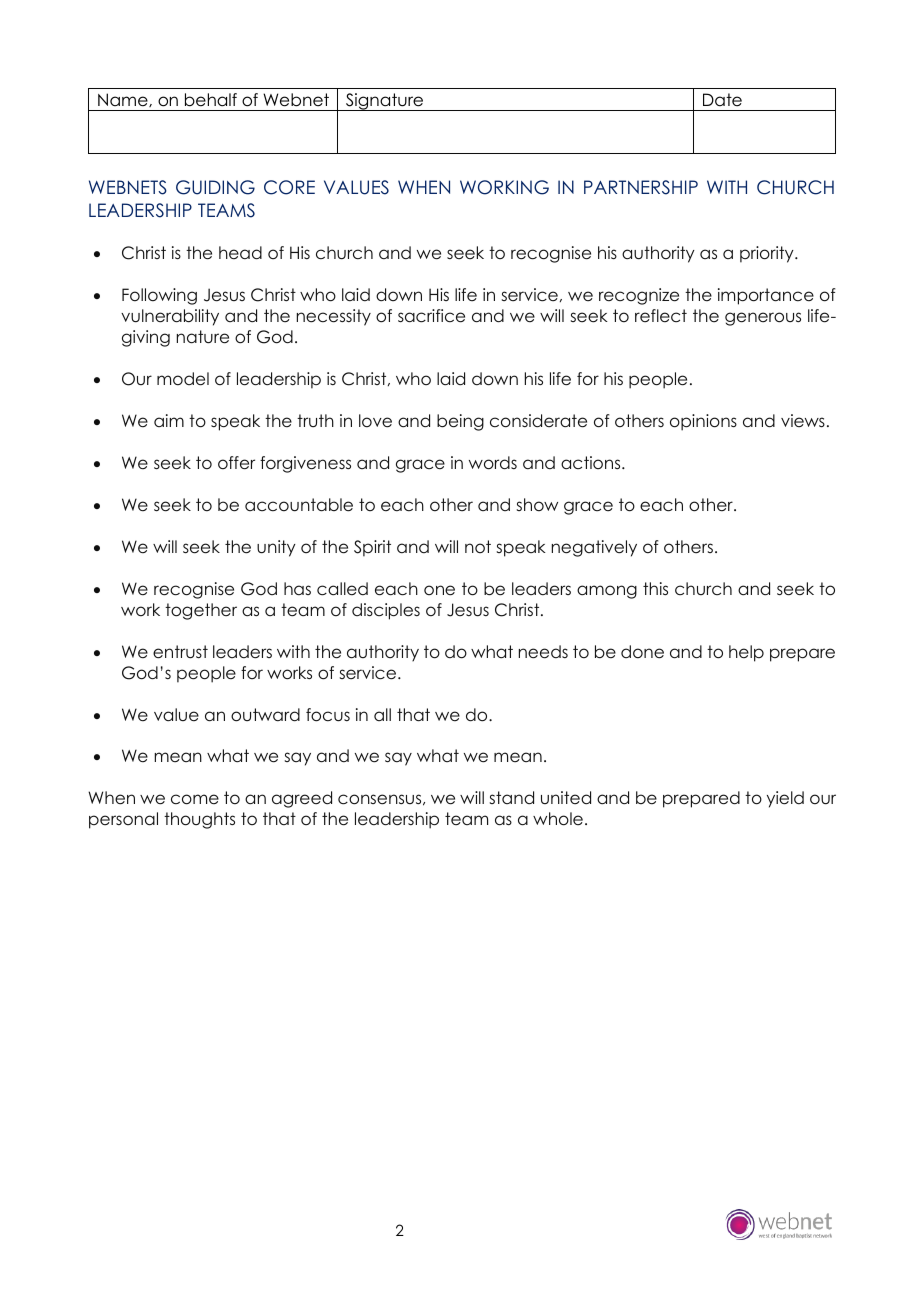 This image has height=1308, width=924. Describe the element at coordinates (195, 799) in the image. I see `come` at that location.
